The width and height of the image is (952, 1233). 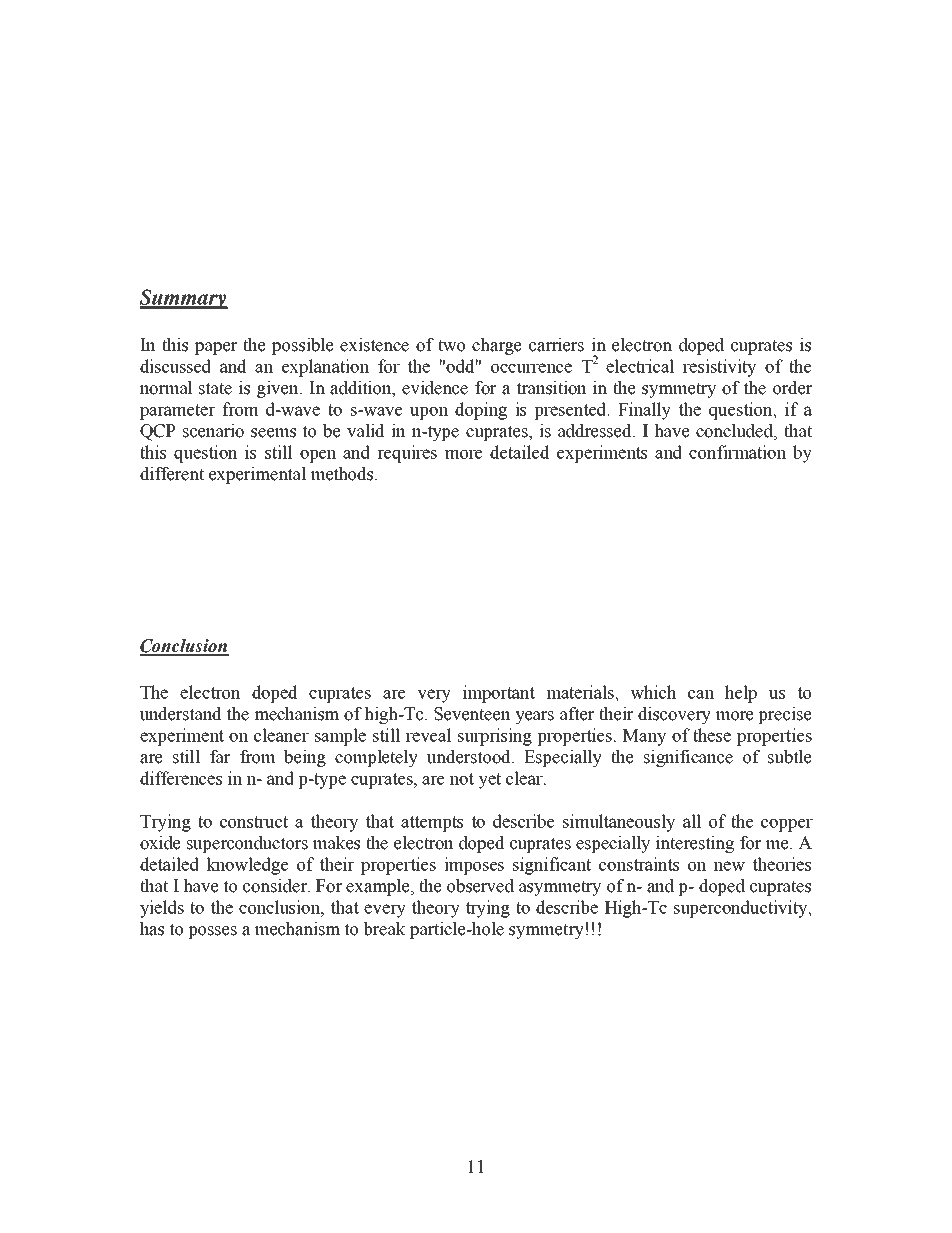 I want to click on two, so click(x=451, y=345).
